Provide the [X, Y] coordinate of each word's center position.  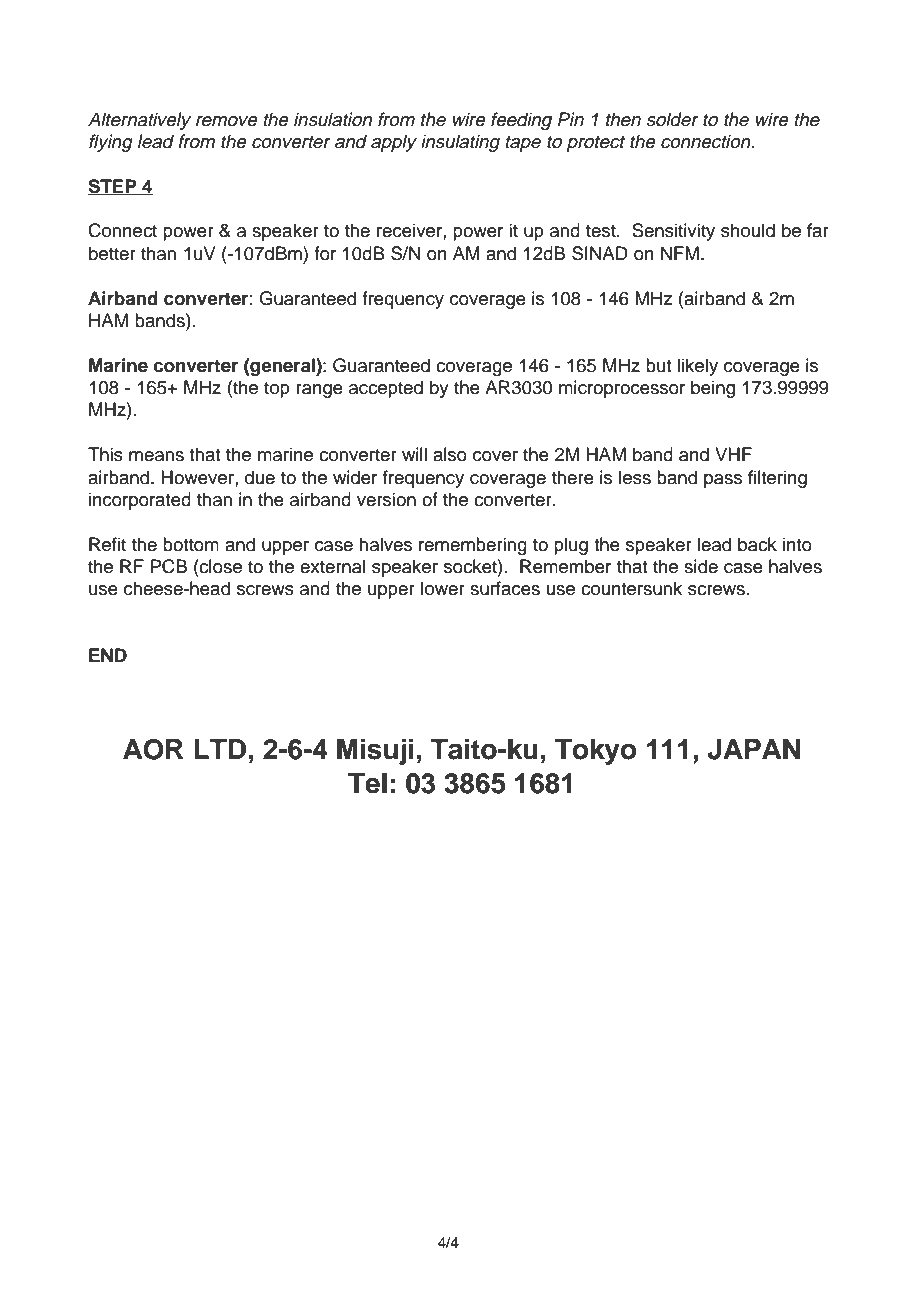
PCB [168, 566]
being [713, 389]
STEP [113, 187]
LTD [220, 749]
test [602, 231]
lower [443, 588]
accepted [386, 389]
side [701, 566]
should [748, 230]
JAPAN [754, 749]
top [277, 390]
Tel [367, 783]
